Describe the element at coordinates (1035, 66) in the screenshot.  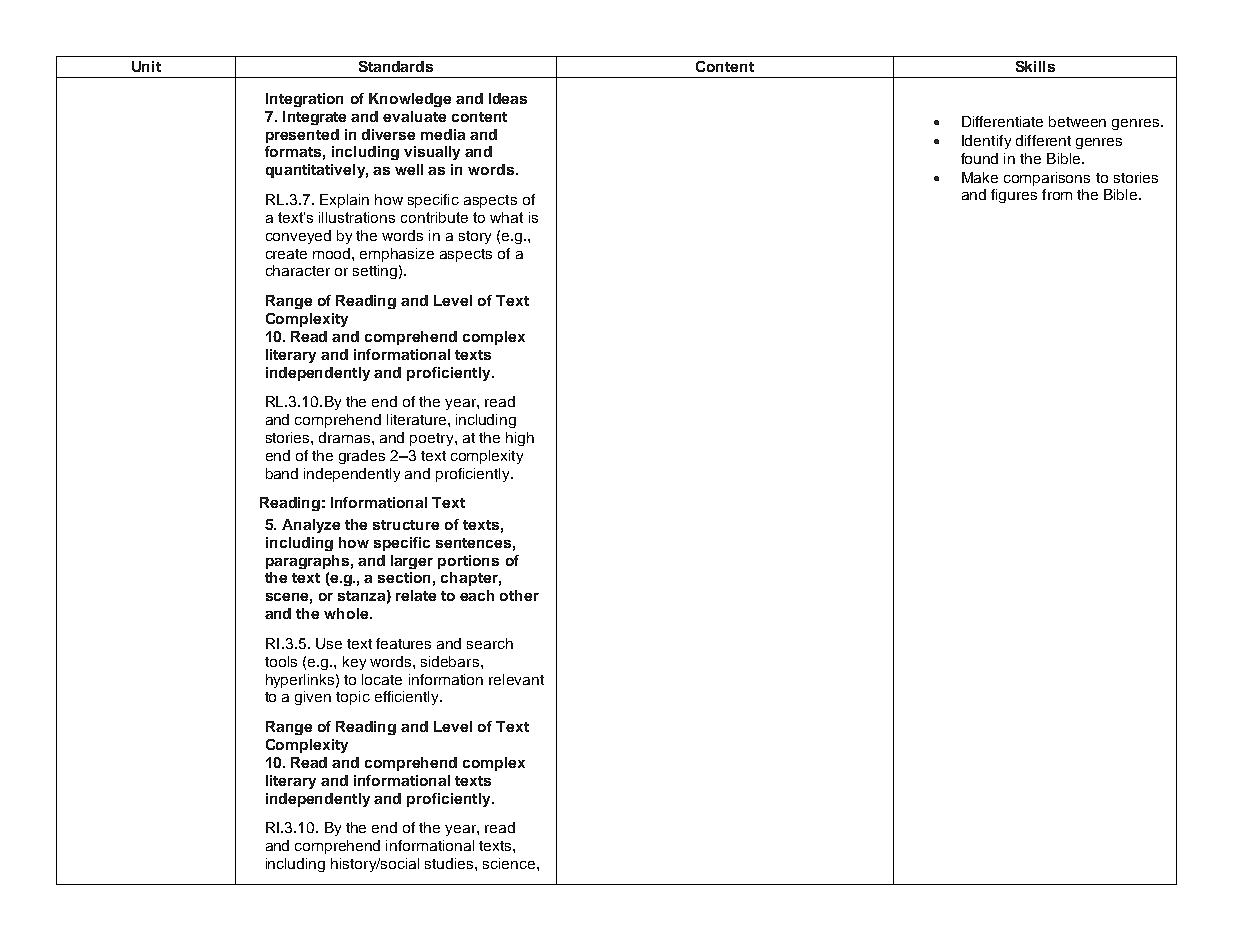
I see `Skills` at that location.
